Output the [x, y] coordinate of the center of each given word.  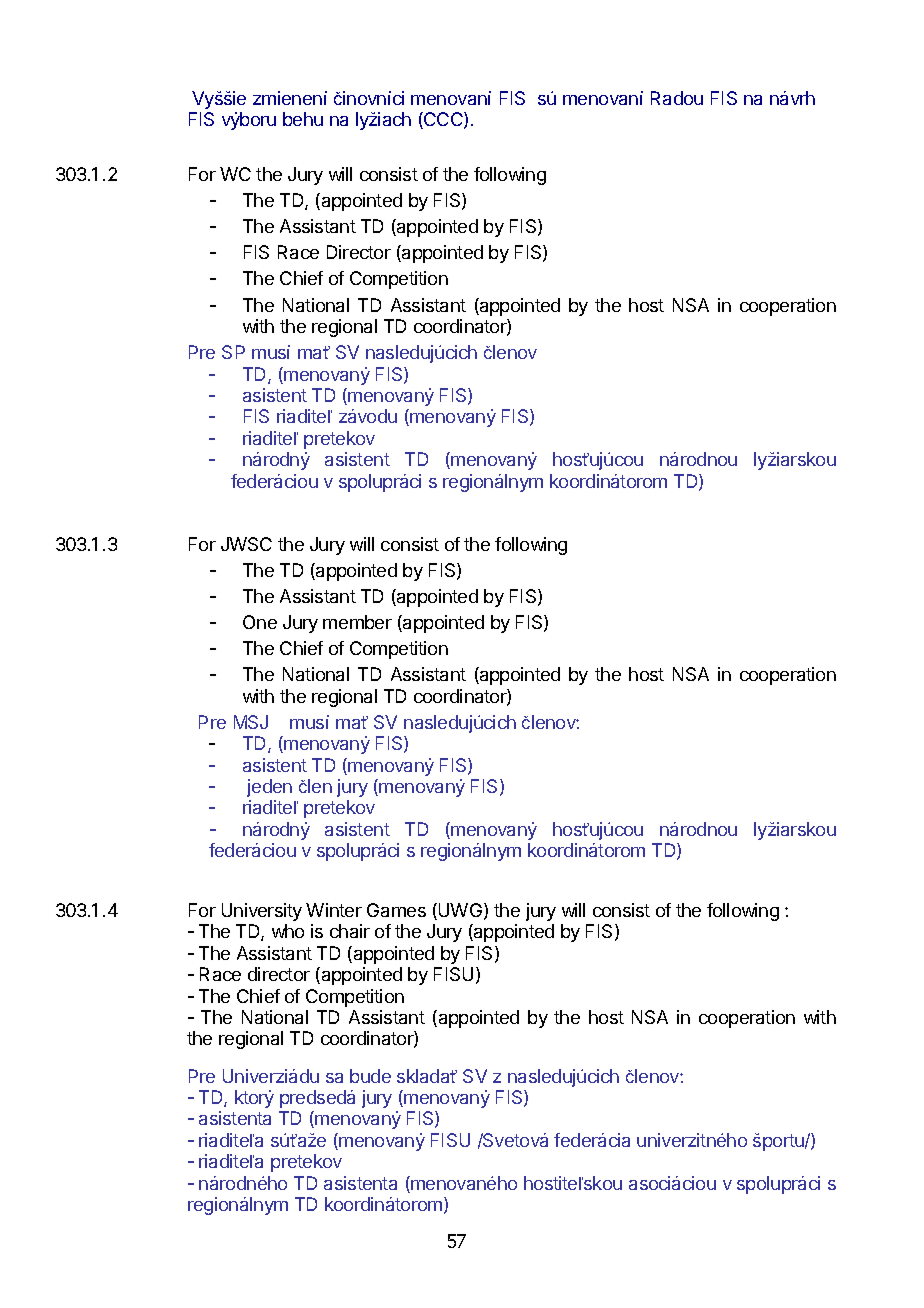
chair [350, 931]
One [260, 622]
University [262, 912]
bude [370, 1076]
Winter [334, 910]
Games [396, 910]
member [357, 622]
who [288, 931]
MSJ [251, 722]
